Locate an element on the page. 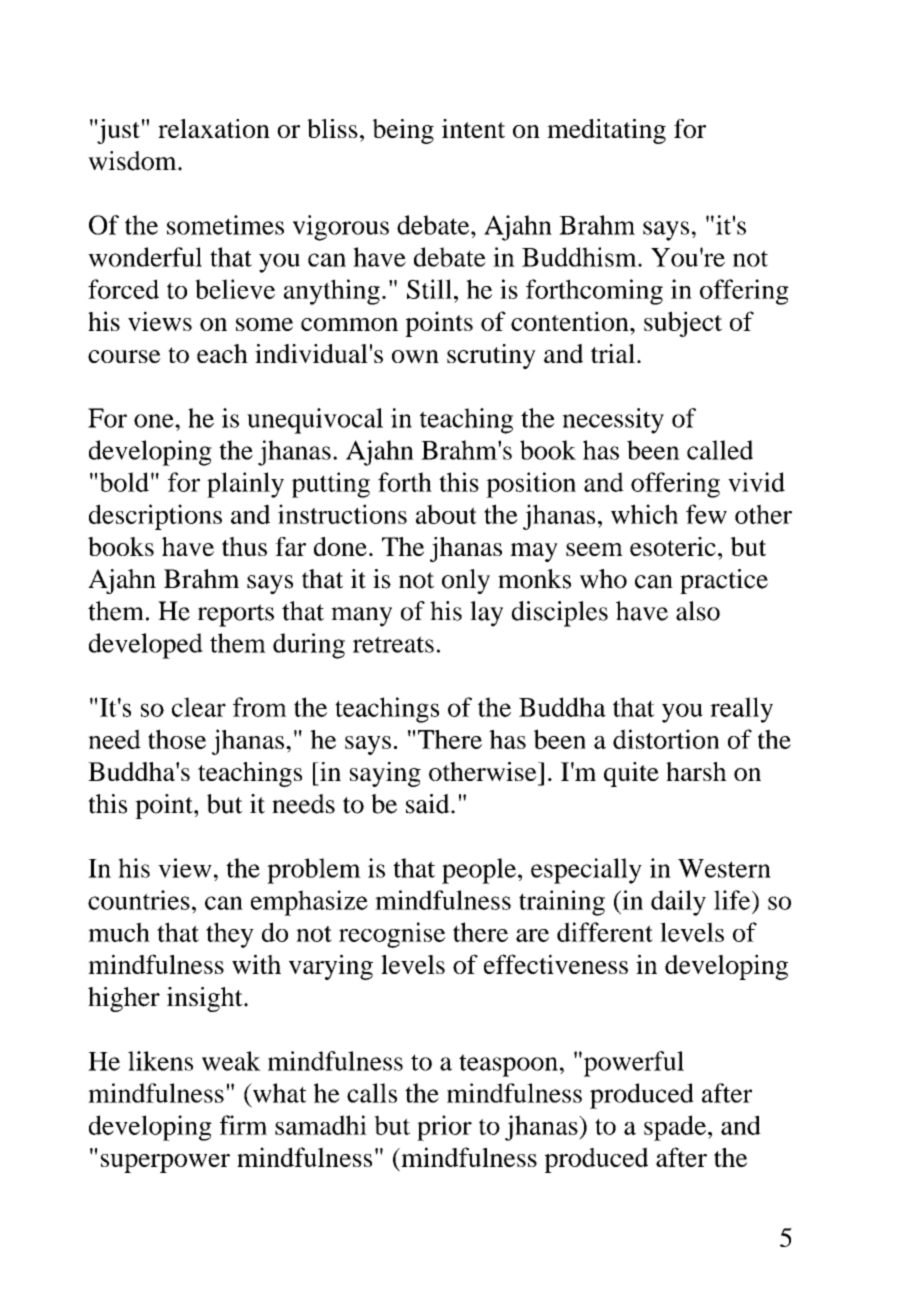  retreats is located at coordinates (393, 644).
